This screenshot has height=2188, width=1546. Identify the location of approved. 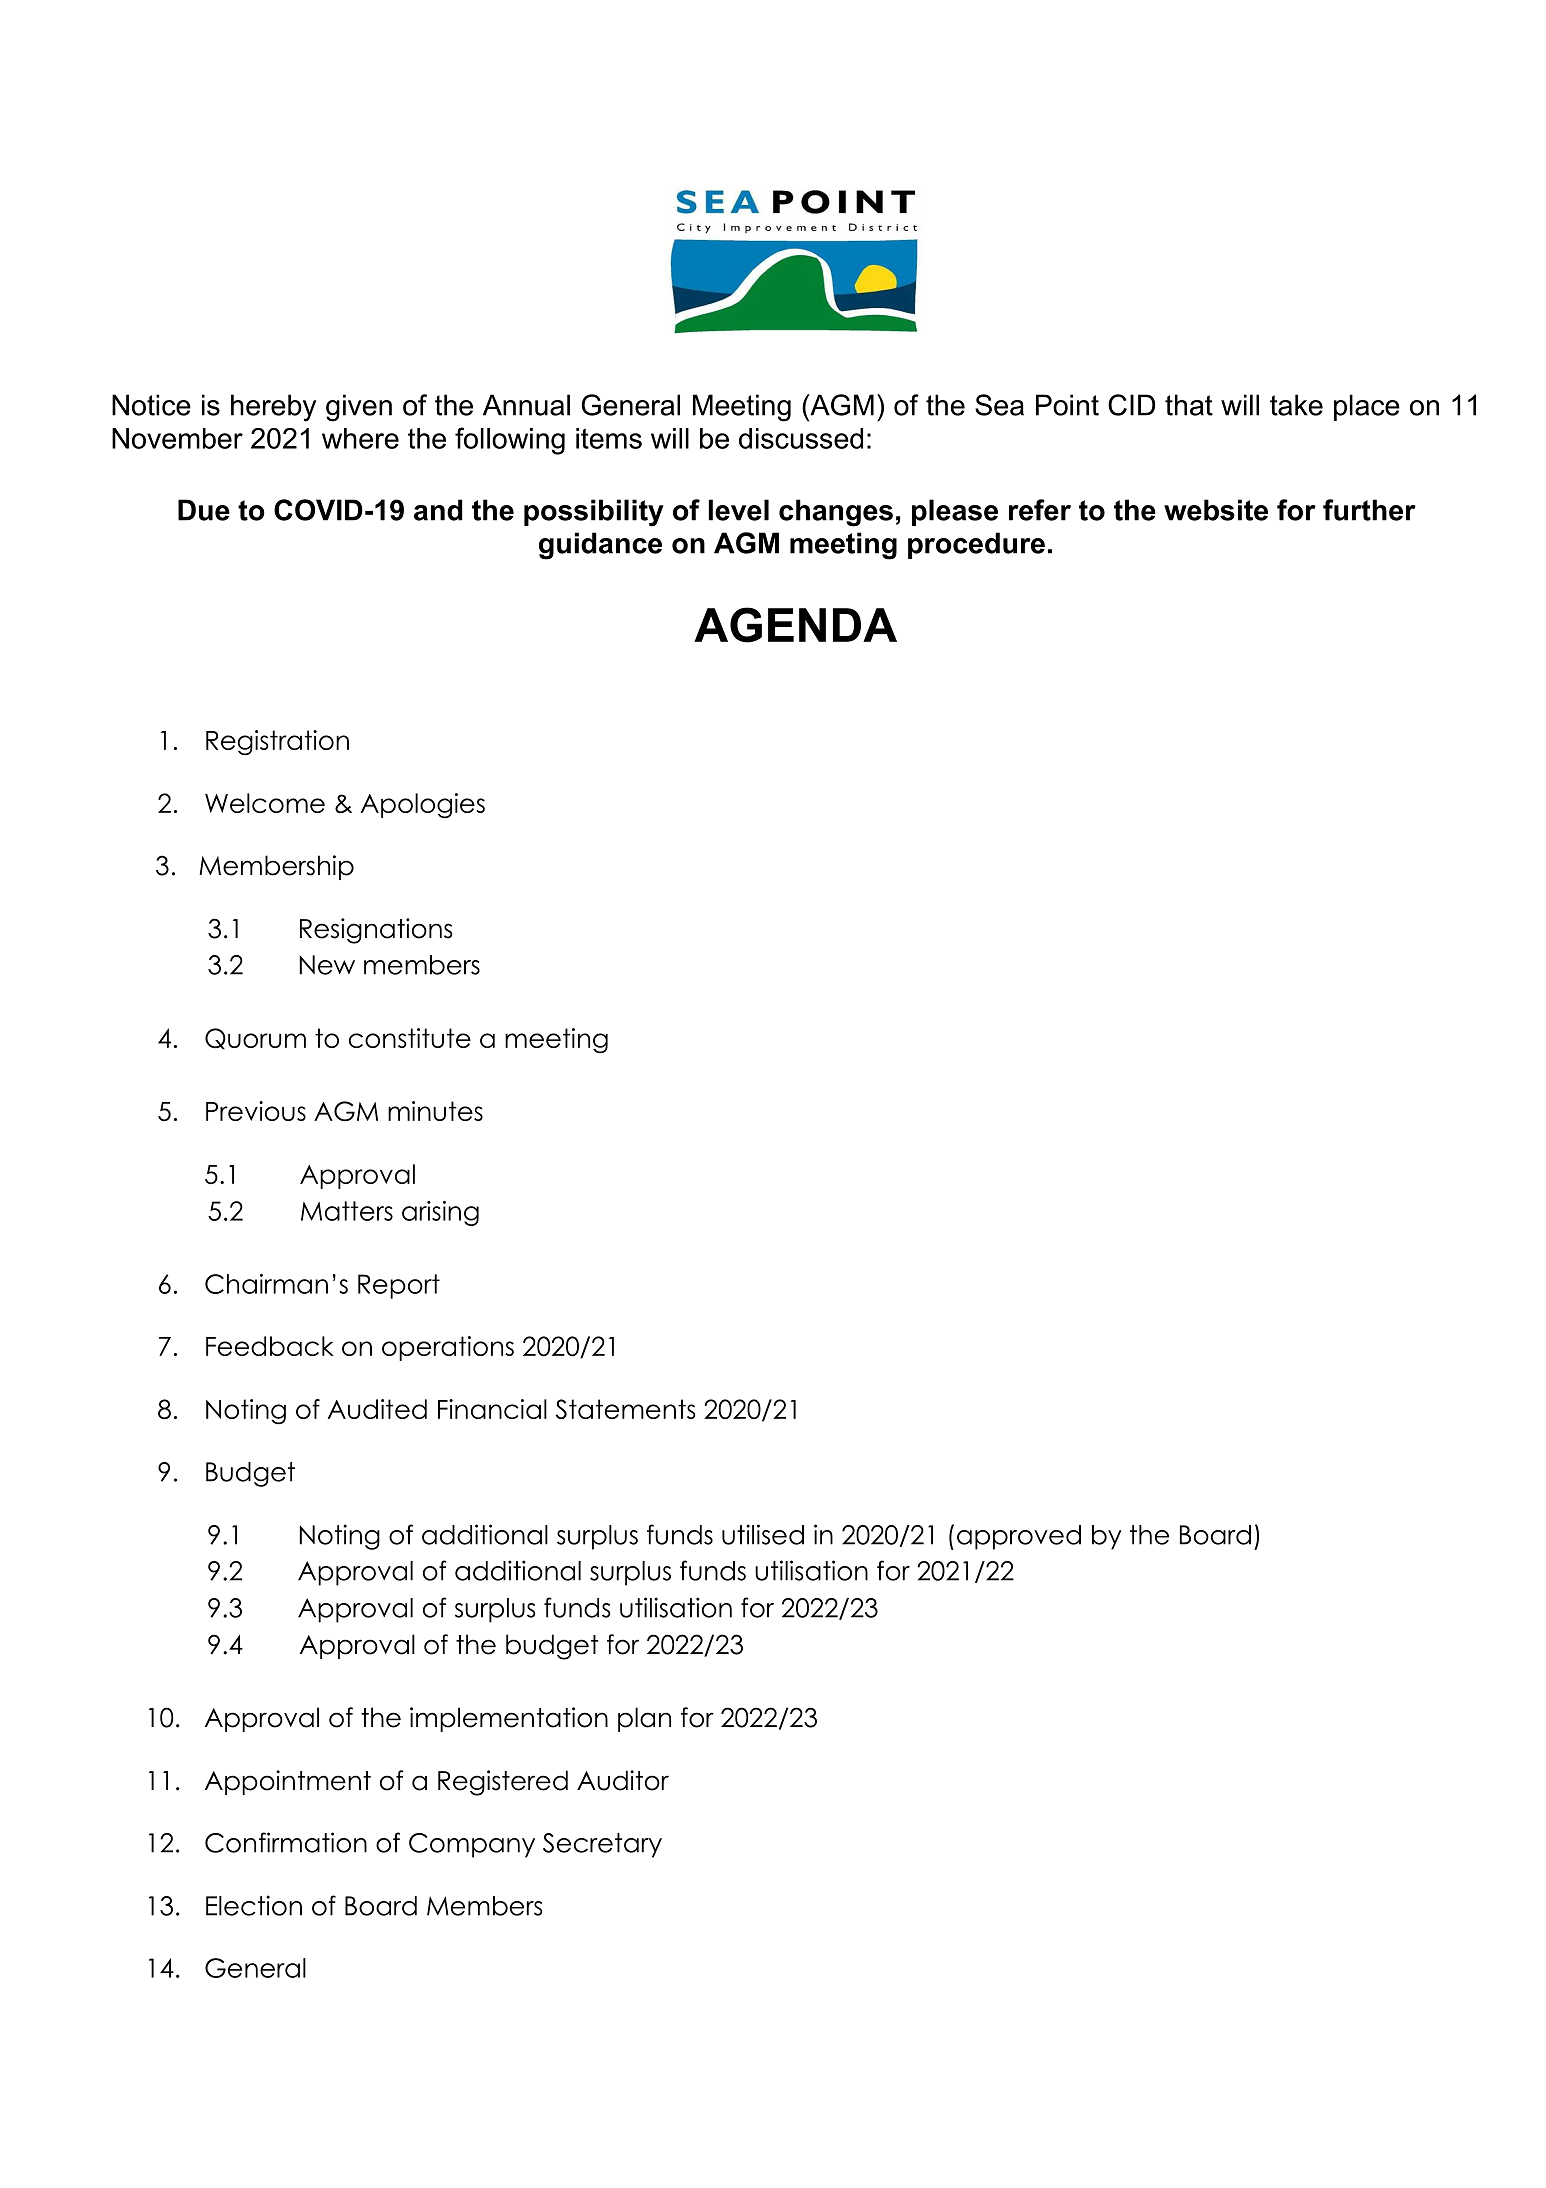
(1019, 1537).
